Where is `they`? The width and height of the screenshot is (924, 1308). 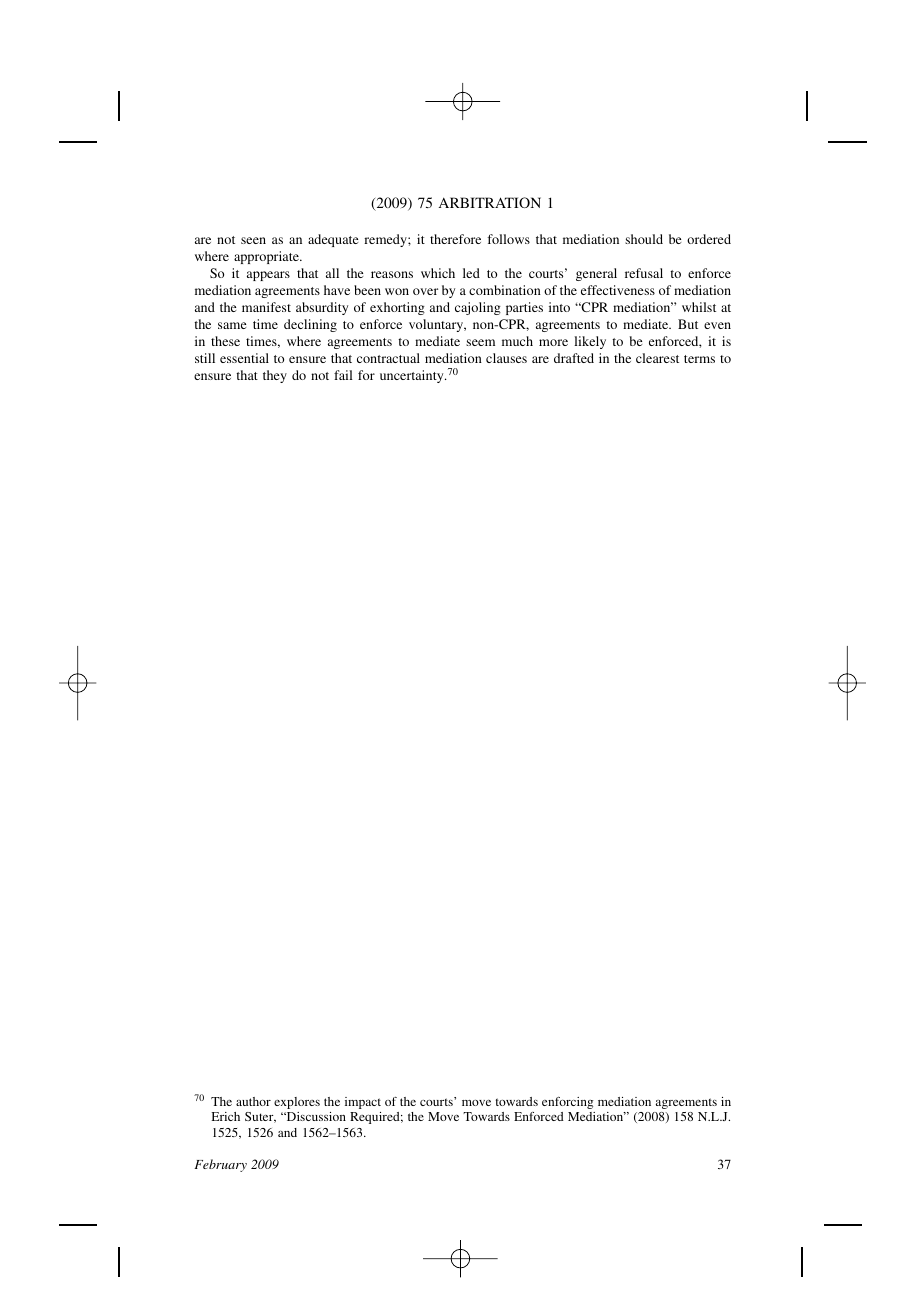 they is located at coordinates (275, 376).
